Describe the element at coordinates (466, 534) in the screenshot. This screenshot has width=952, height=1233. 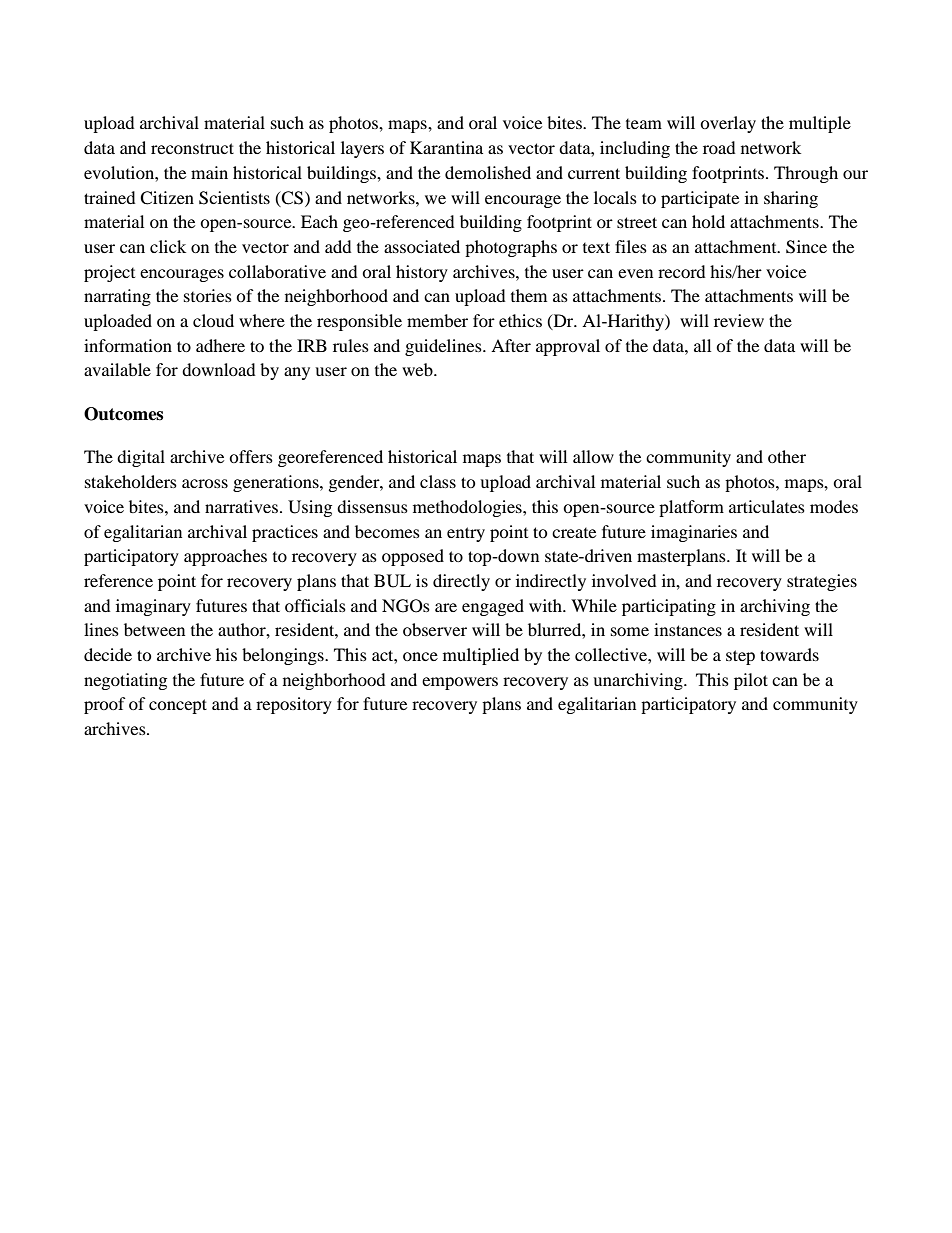
I see `entry` at that location.
